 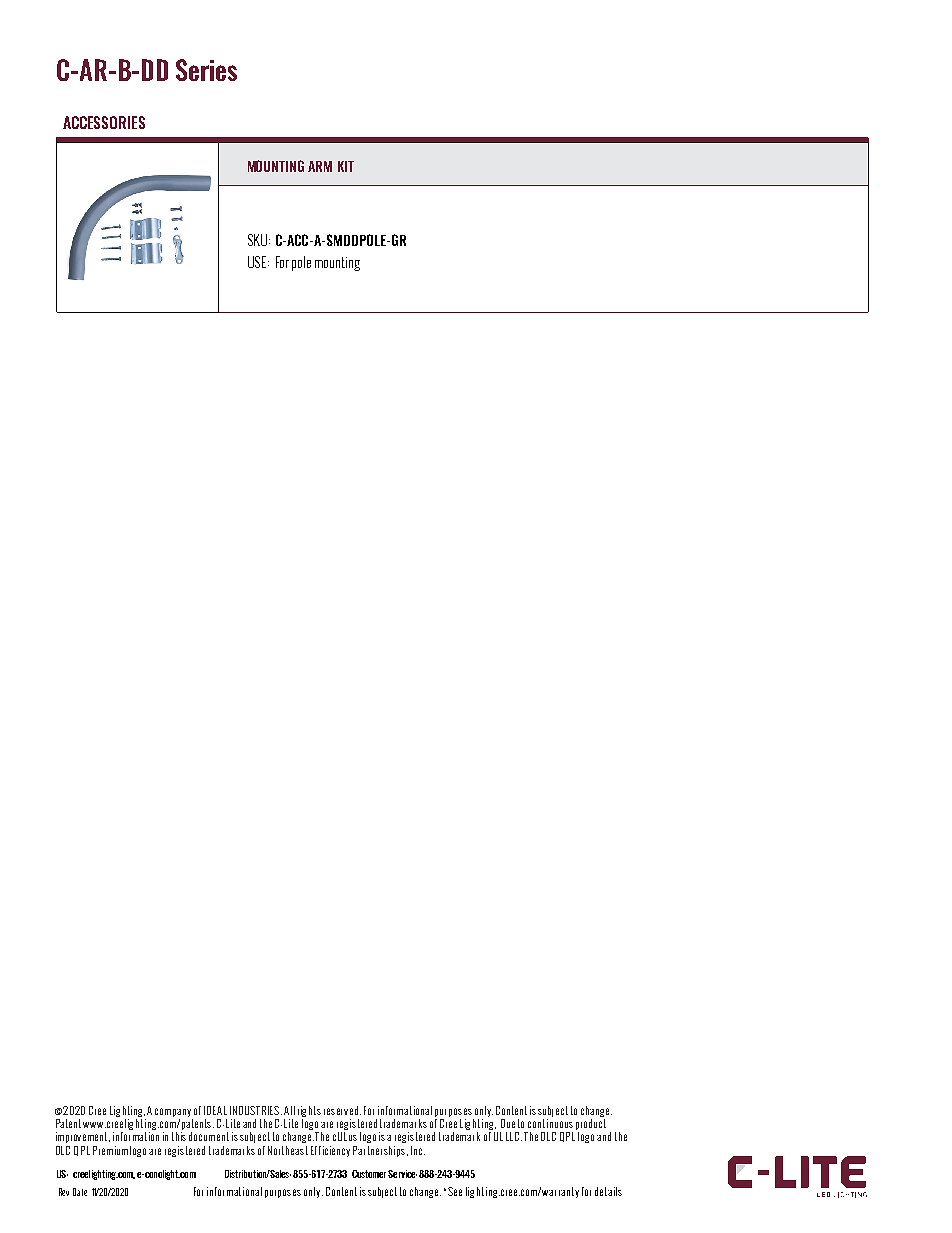 What do you see at coordinates (258, 262) in the image?
I see `USE` at bounding box center [258, 262].
